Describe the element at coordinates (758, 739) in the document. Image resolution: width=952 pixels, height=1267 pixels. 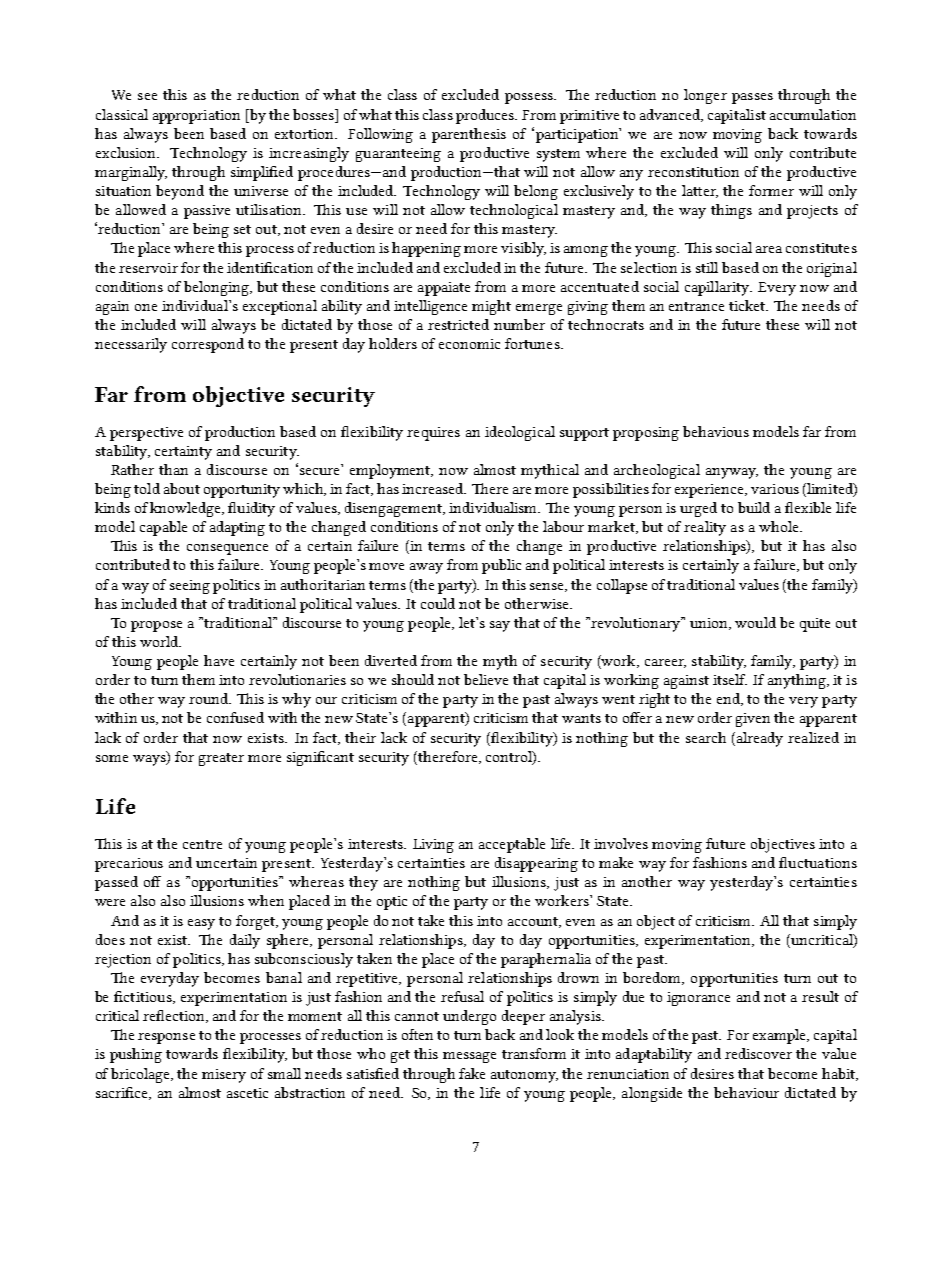
I see `already` at that location.
